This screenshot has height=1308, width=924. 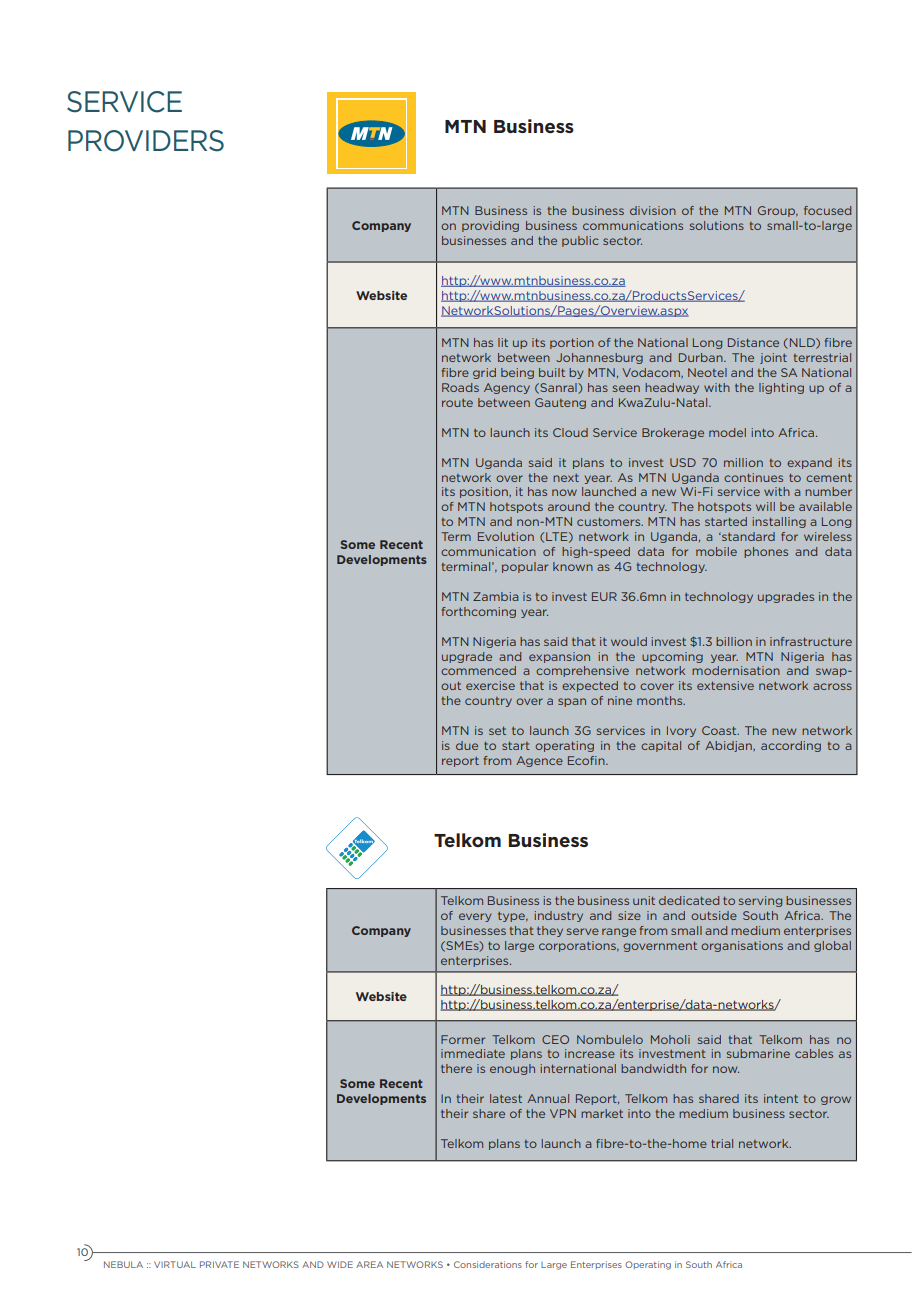 What do you see at coordinates (506, 536) in the screenshot?
I see `Evolution` at bounding box center [506, 536].
